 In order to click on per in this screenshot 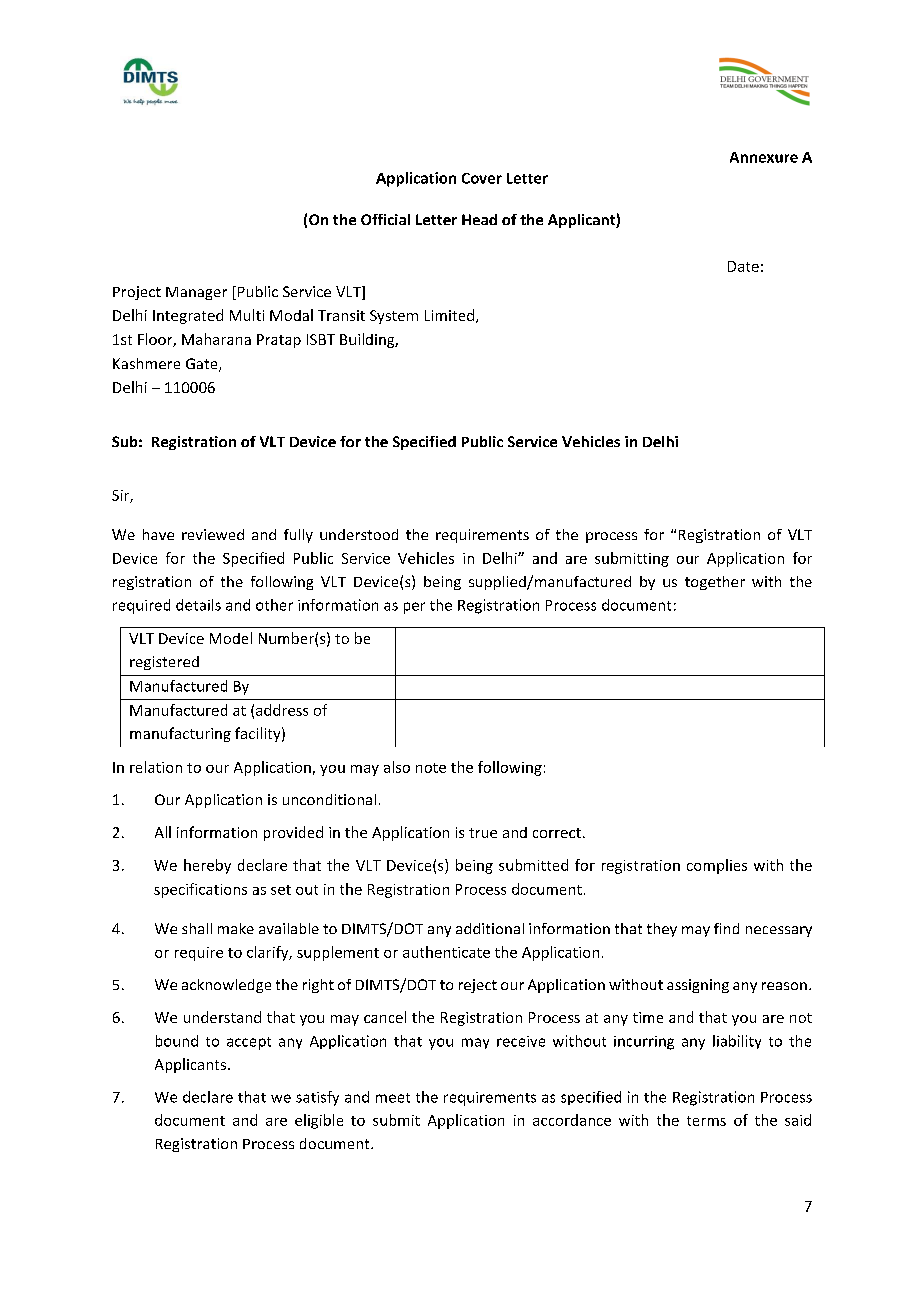, I will do `click(414, 608)`.
